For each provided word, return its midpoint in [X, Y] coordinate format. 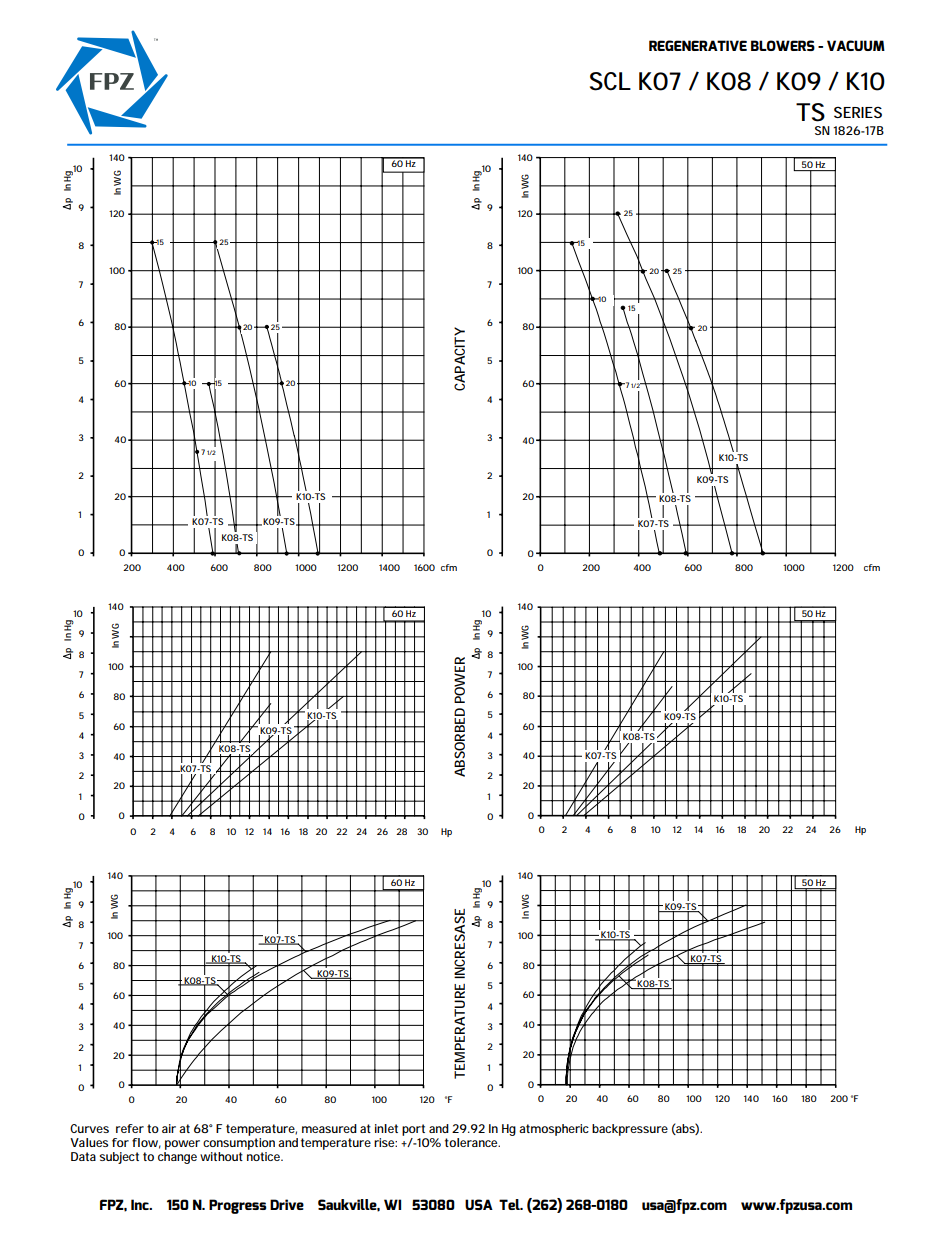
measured [329, 1128]
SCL [610, 81]
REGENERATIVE [698, 45]
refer [130, 1128]
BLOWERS [783, 45]
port [413, 1130]
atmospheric [554, 1130]
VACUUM [856, 45]
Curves [89, 1128]
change [177, 1158]
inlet [386, 1128]
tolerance [472, 1142]
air [169, 1128]
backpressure [630, 1130]
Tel [510, 1204]
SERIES [858, 112]
